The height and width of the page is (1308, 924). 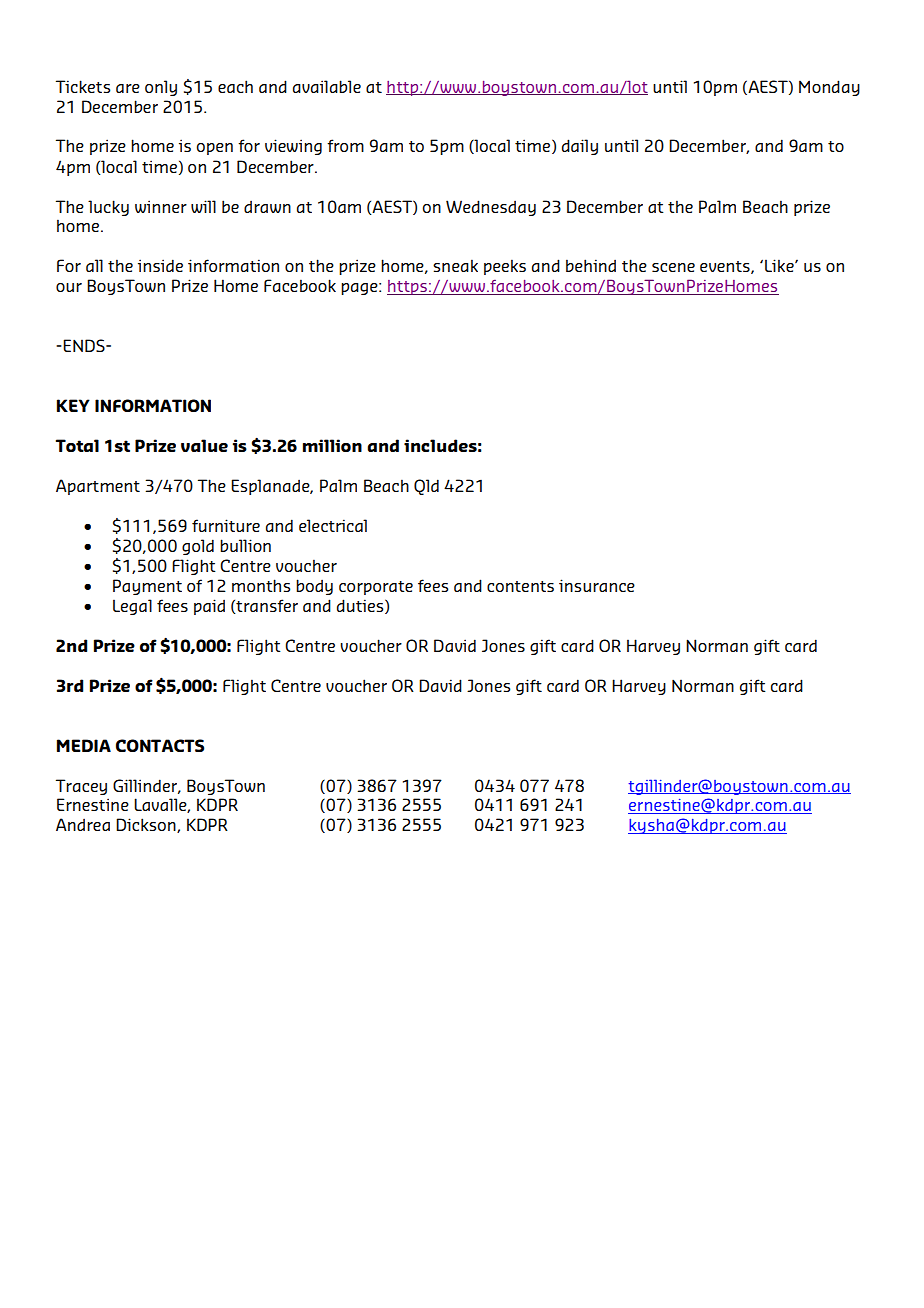 What do you see at coordinates (160, 745) in the page?
I see `CONTACTS` at bounding box center [160, 745].
